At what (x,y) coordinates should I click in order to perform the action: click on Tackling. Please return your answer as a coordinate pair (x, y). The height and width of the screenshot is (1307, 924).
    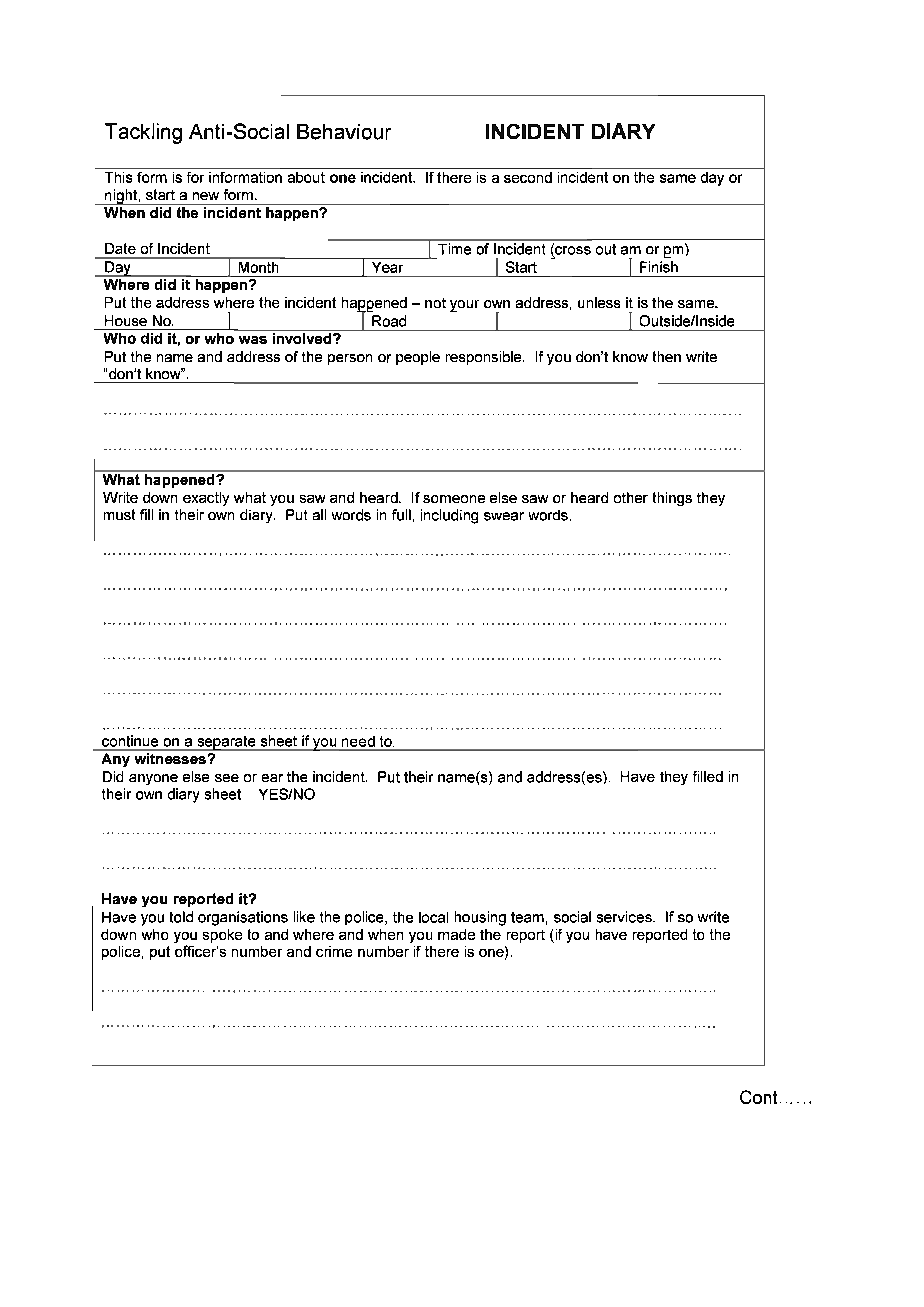
    Looking at the image, I should click on (143, 133).
